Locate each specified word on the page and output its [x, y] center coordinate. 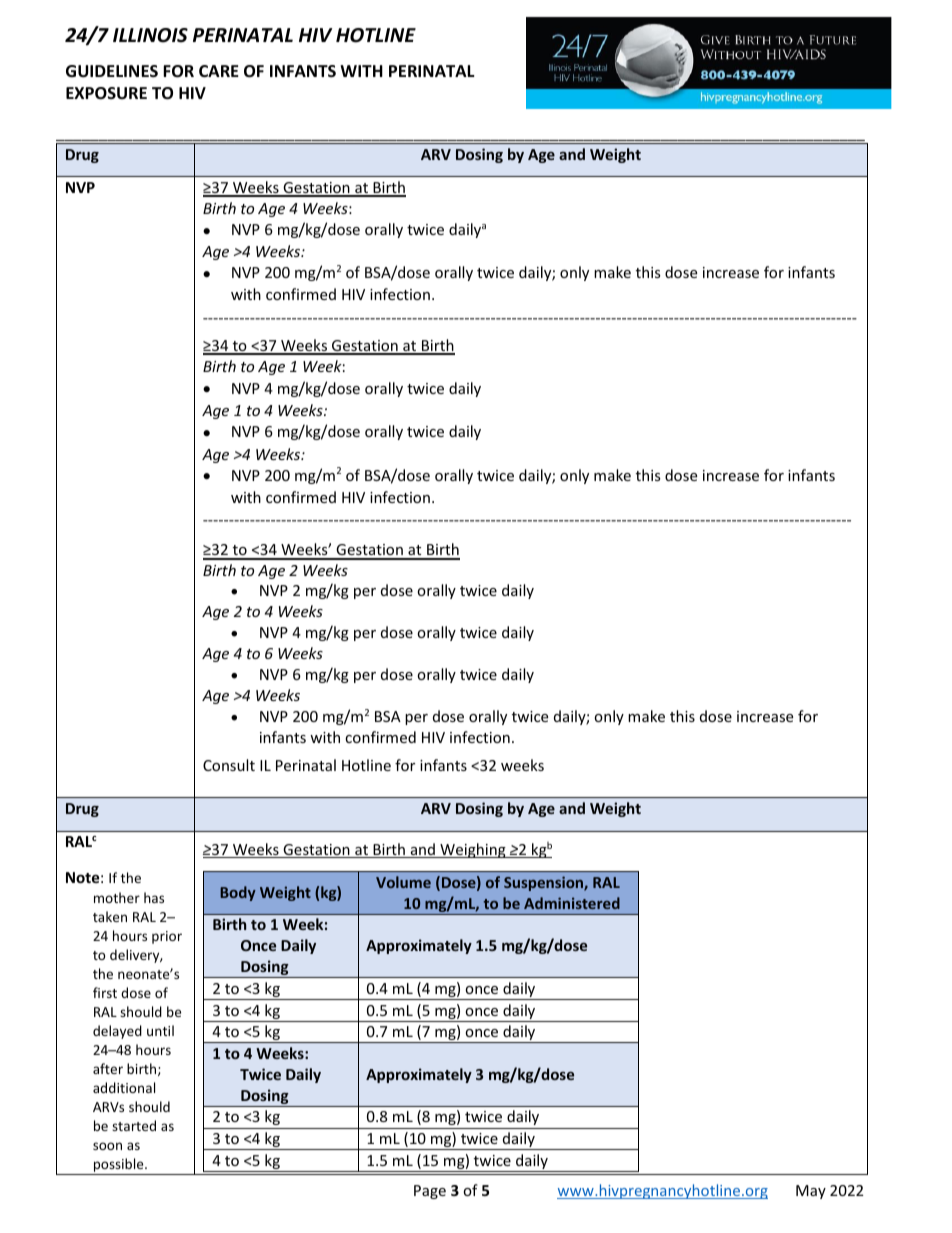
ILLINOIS [150, 35]
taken [110, 916]
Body [238, 893]
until [160, 1030]
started [134, 1125]
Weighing [473, 850]
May [811, 1192]
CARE [219, 71]
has [154, 897]
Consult [229, 765]
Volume [403, 882]
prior [167, 937]
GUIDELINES [112, 71]
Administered [572, 903]
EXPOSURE [106, 93]
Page [430, 1192]
